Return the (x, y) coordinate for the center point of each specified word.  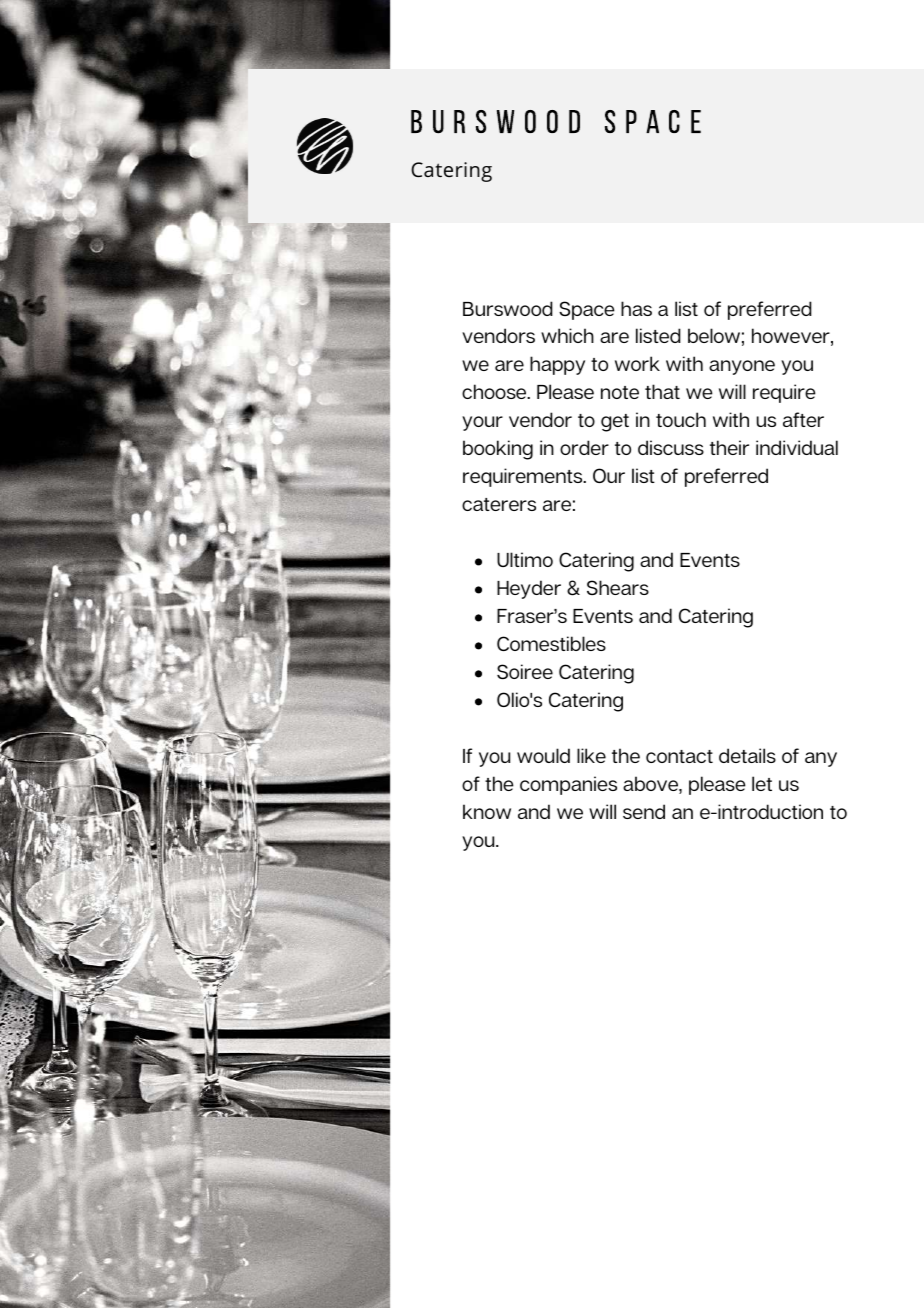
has (636, 308)
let (762, 783)
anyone (742, 367)
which (567, 335)
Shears (618, 587)
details (747, 755)
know (487, 811)
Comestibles (551, 643)
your (482, 423)
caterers (499, 504)
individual (797, 447)
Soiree (525, 671)
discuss (671, 447)
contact (679, 756)
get (615, 423)
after (803, 419)
